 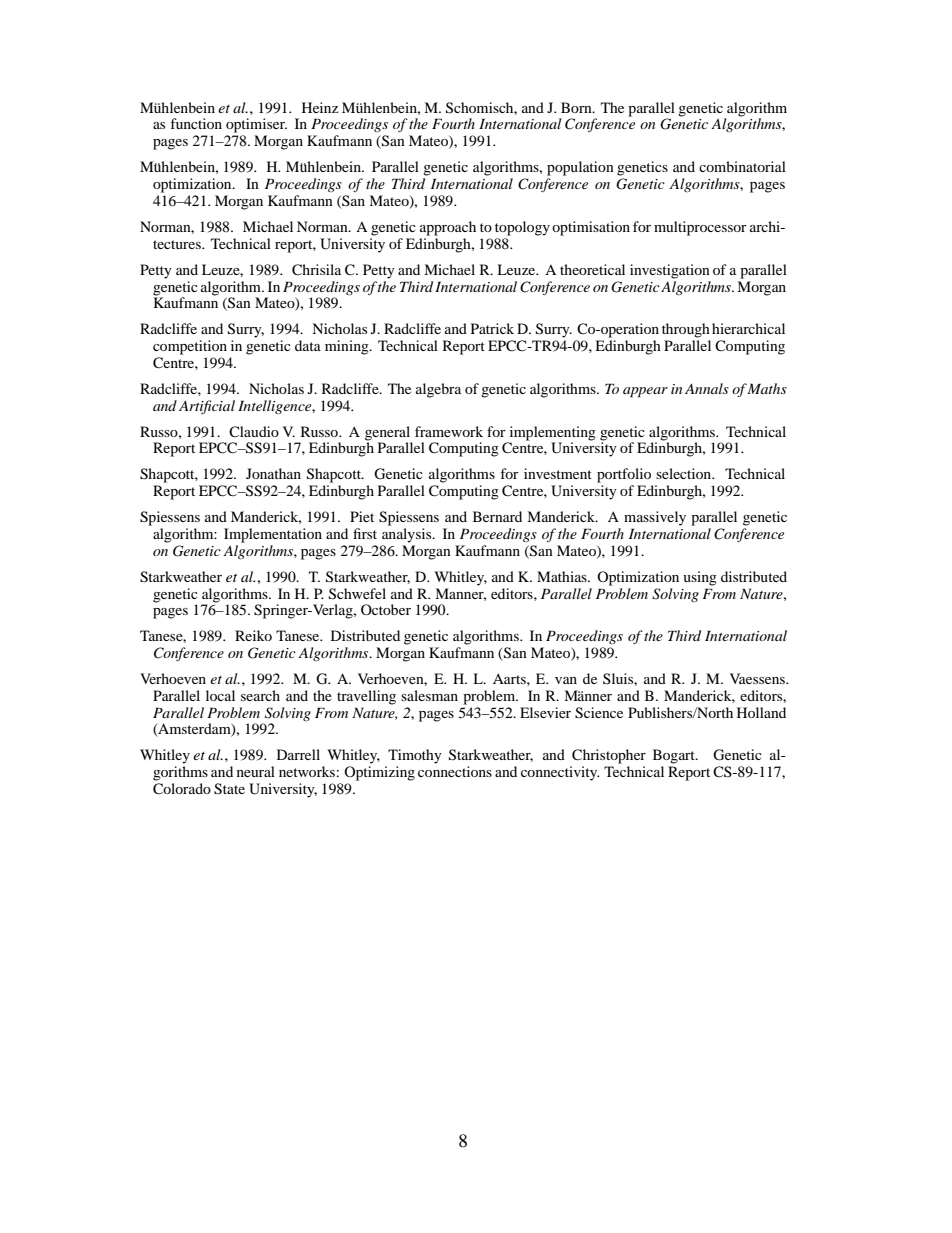 What do you see at coordinates (742, 166) in the screenshot?
I see `combinatorial` at bounding box center [742, 166].
